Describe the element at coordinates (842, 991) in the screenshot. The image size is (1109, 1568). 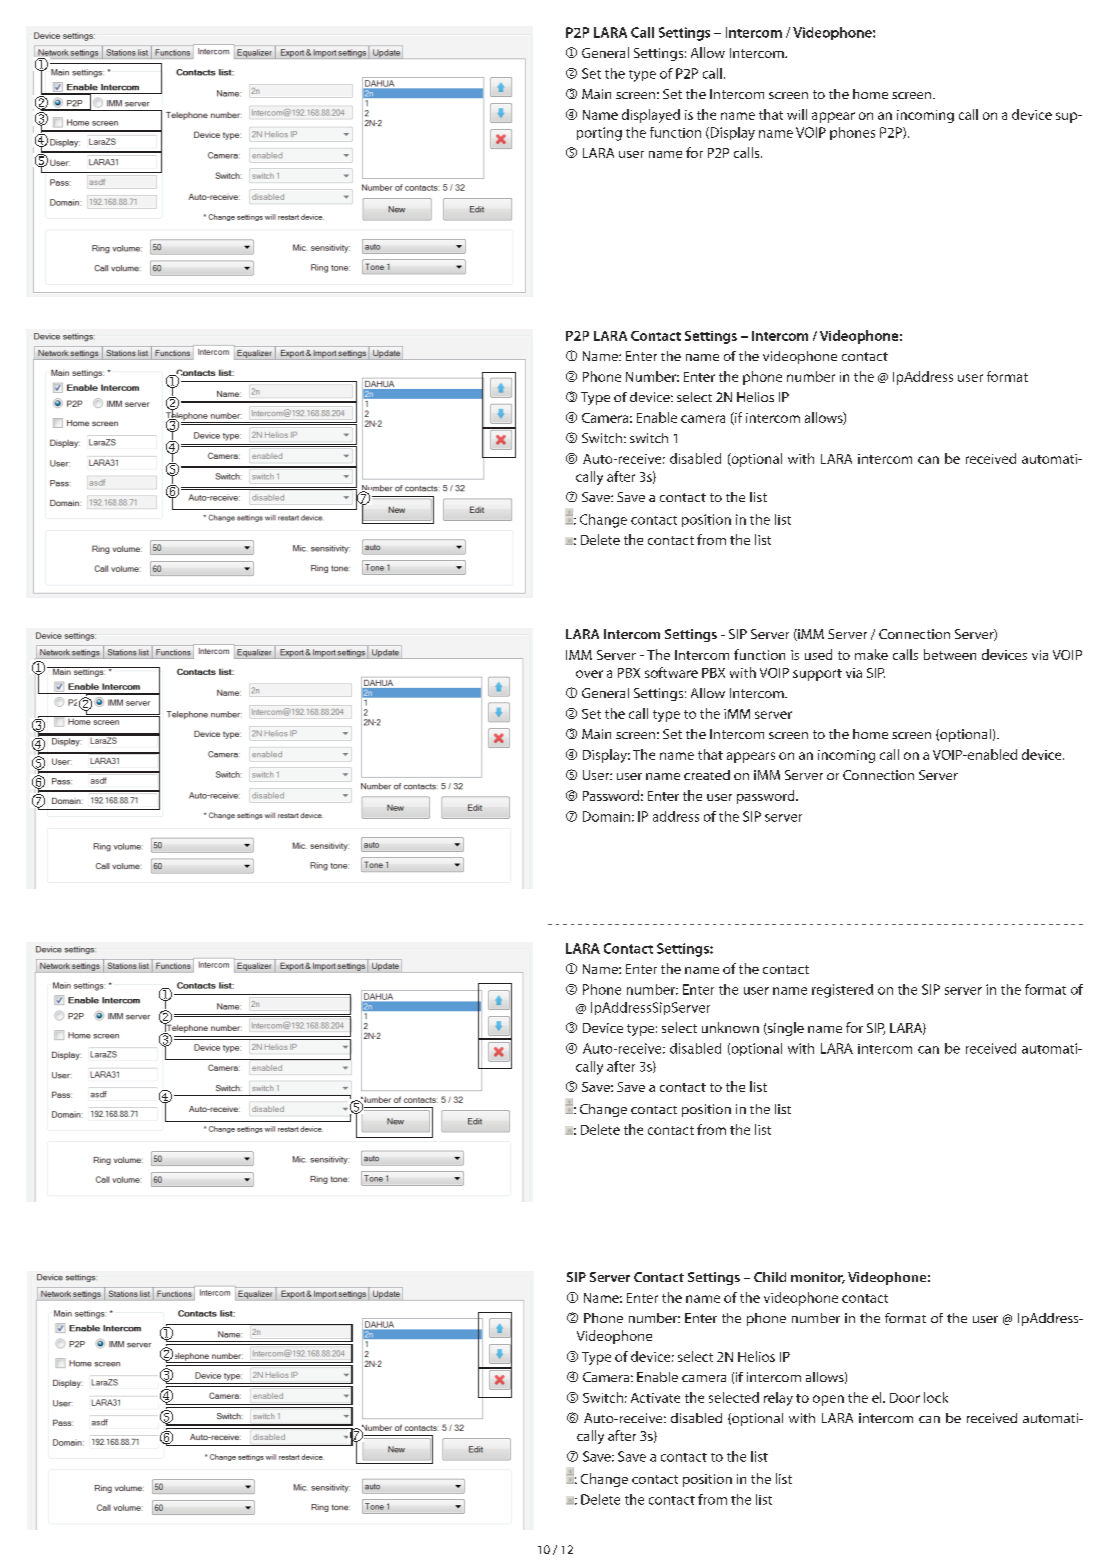
I see `registered` at that location.
